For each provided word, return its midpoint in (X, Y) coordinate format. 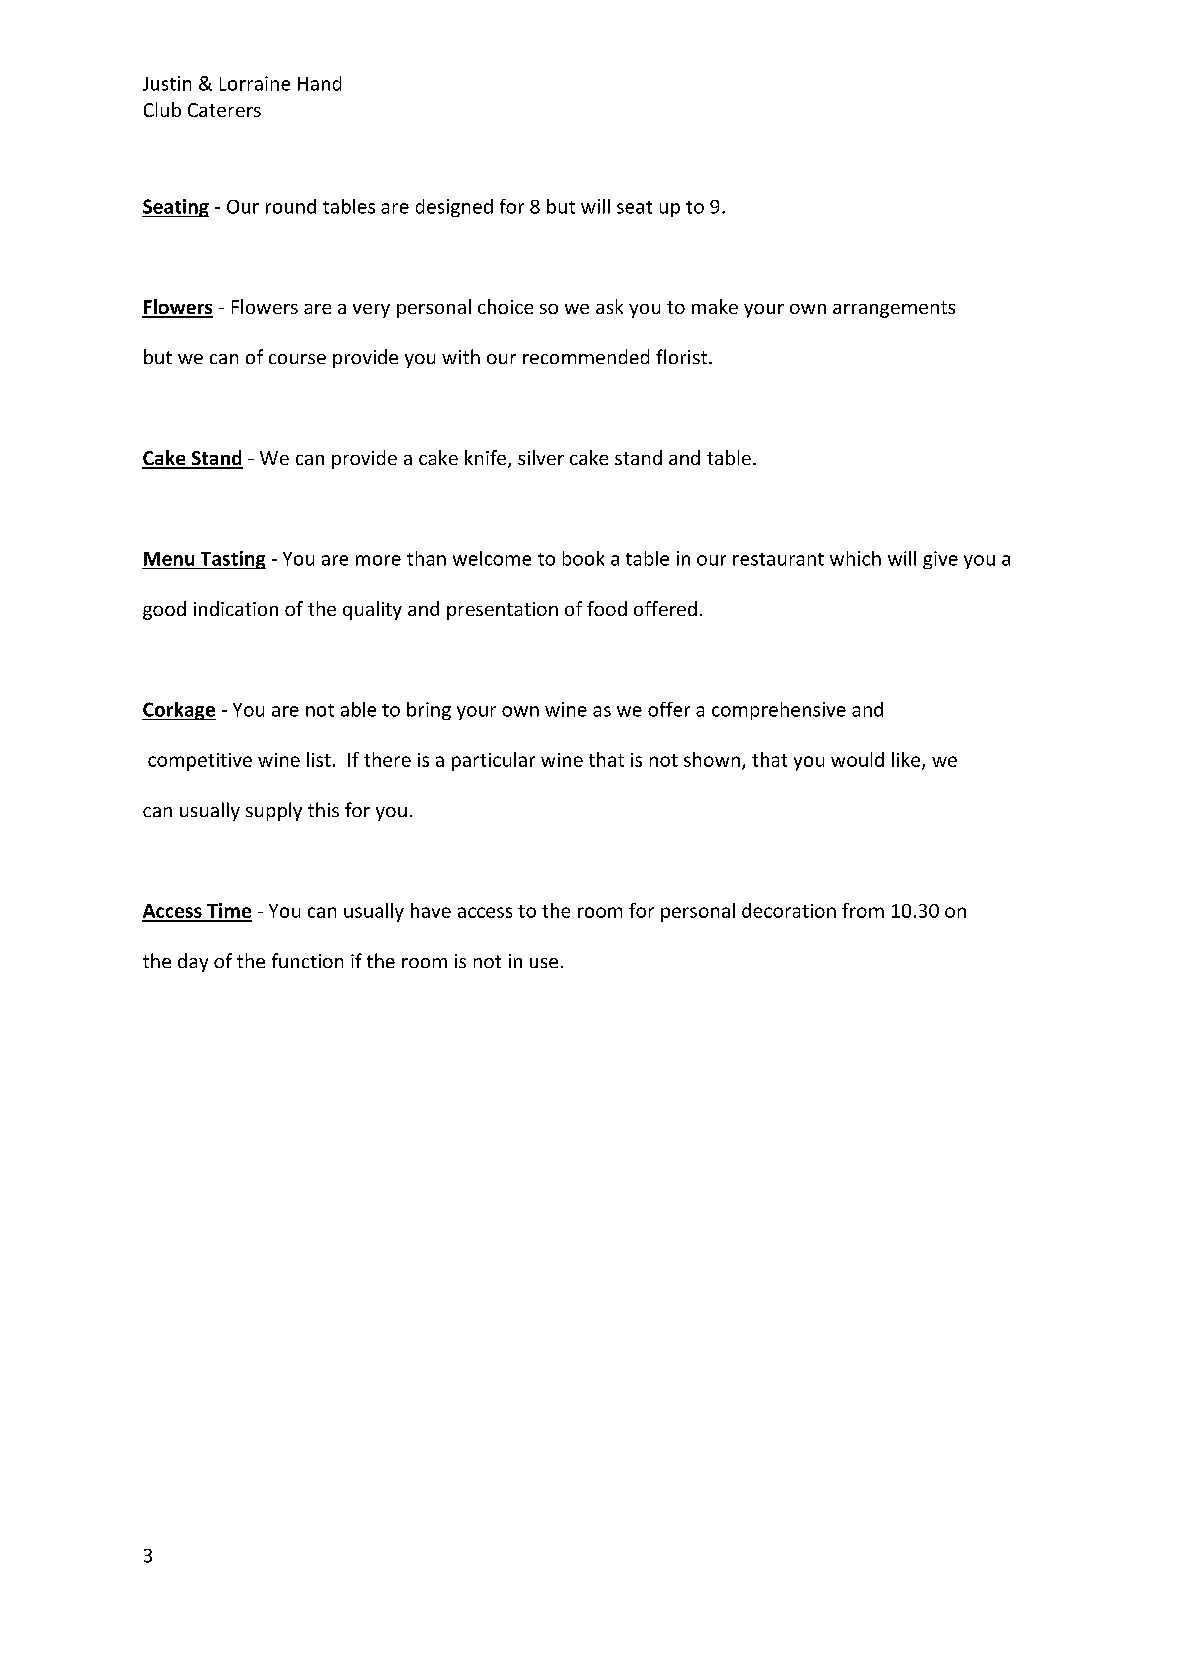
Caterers (224, 110)
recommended (586, 356)
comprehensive (779, 711)
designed (454, 208)
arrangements (894, 309)
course (297, 359)
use (544, 963)
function (307, 960)
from (863, 910)
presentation (502, 611)
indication (236, 608)
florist (683, 356)
